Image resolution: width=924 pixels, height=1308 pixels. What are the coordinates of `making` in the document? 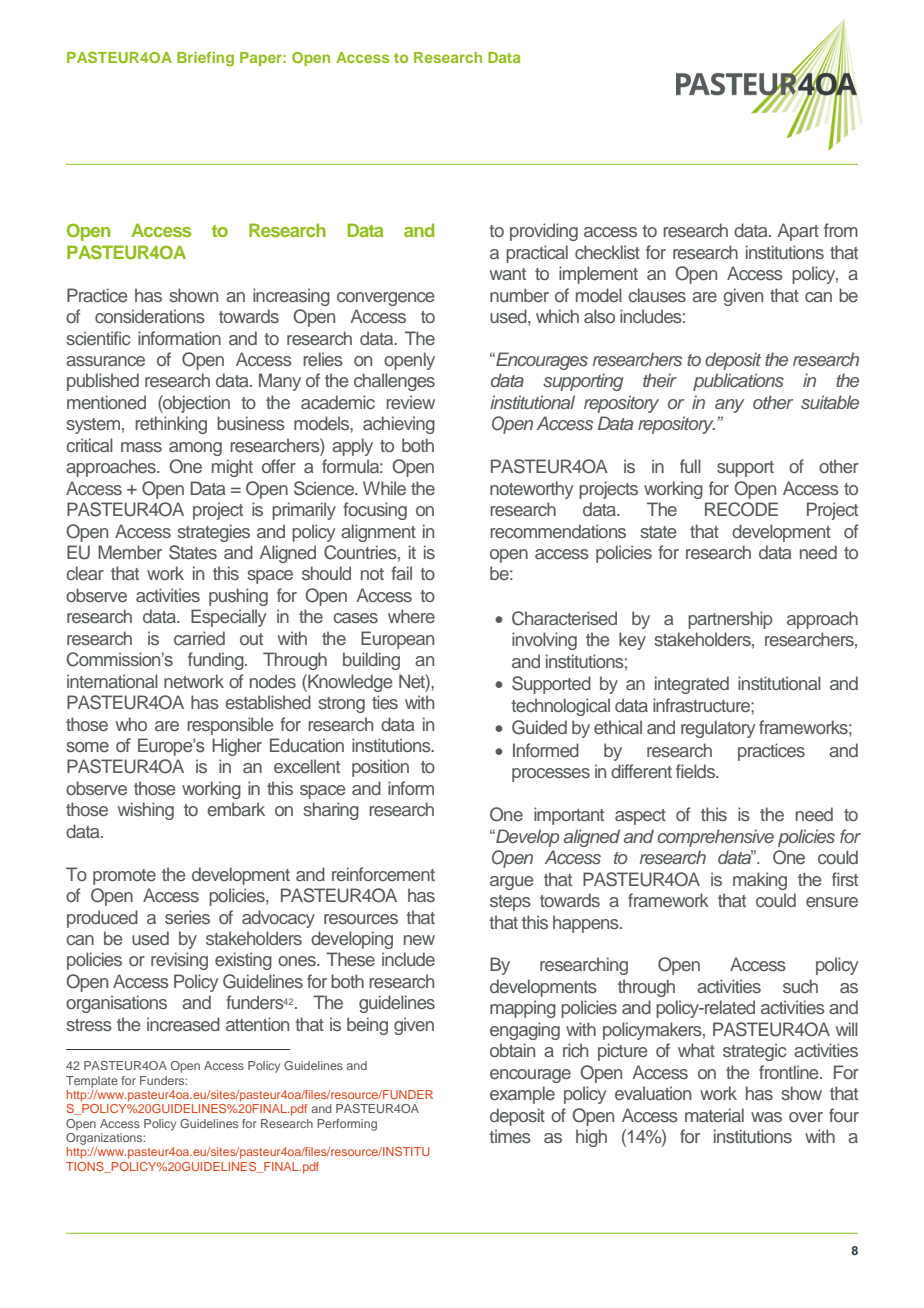 It's located at (760, 881).
